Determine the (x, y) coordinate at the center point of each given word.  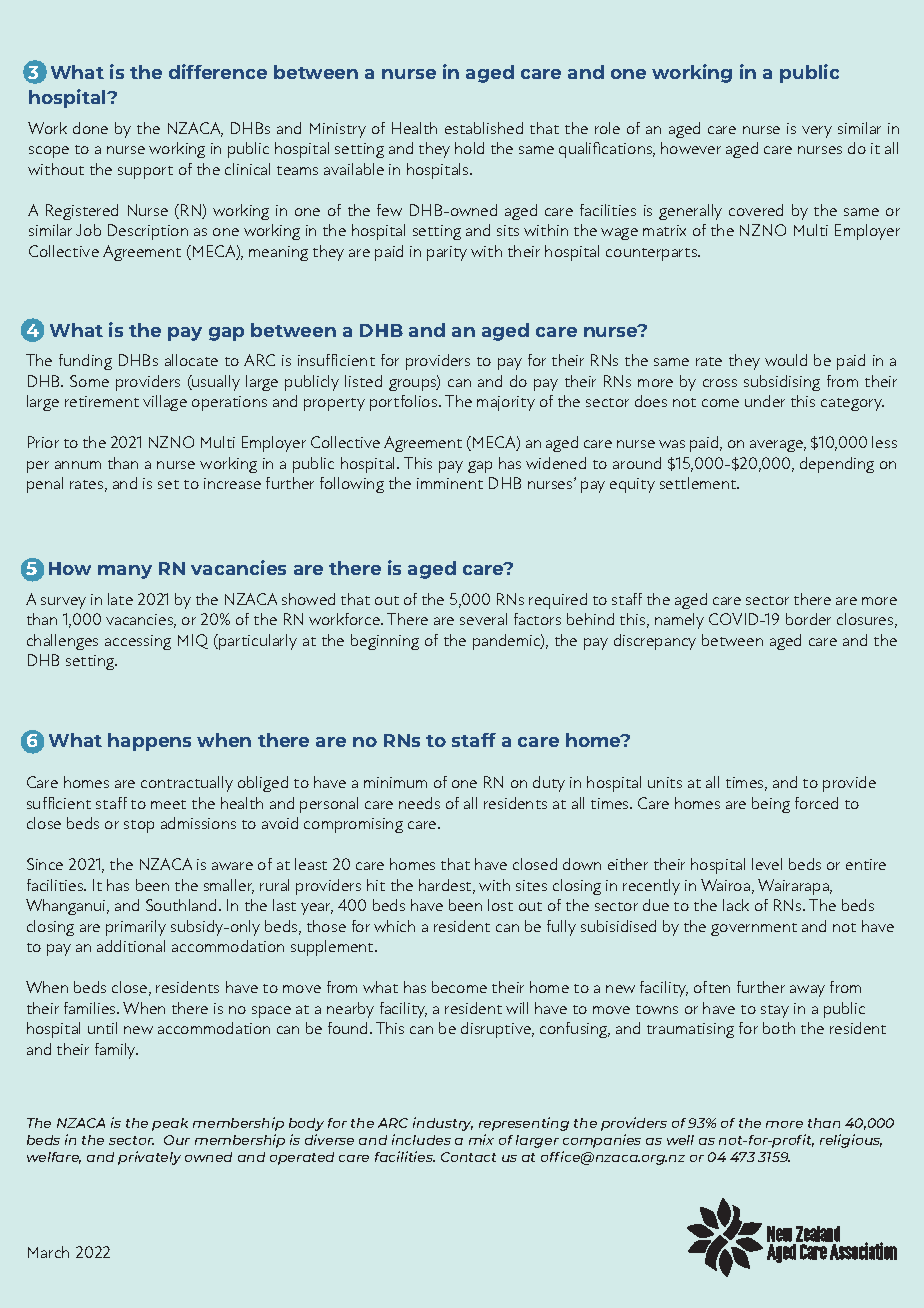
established (484, 128)
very (817, 132)
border (808, 619)
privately (149, 1158)
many (125, 572)
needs (419, 803)
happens (149, 742)
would (786, 360)
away (807, 991)
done (90, 128)
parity (447, 253)
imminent (450, 483)
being (771, 805)
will (517, 1008)
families (91, 1008)
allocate (191, 360)
